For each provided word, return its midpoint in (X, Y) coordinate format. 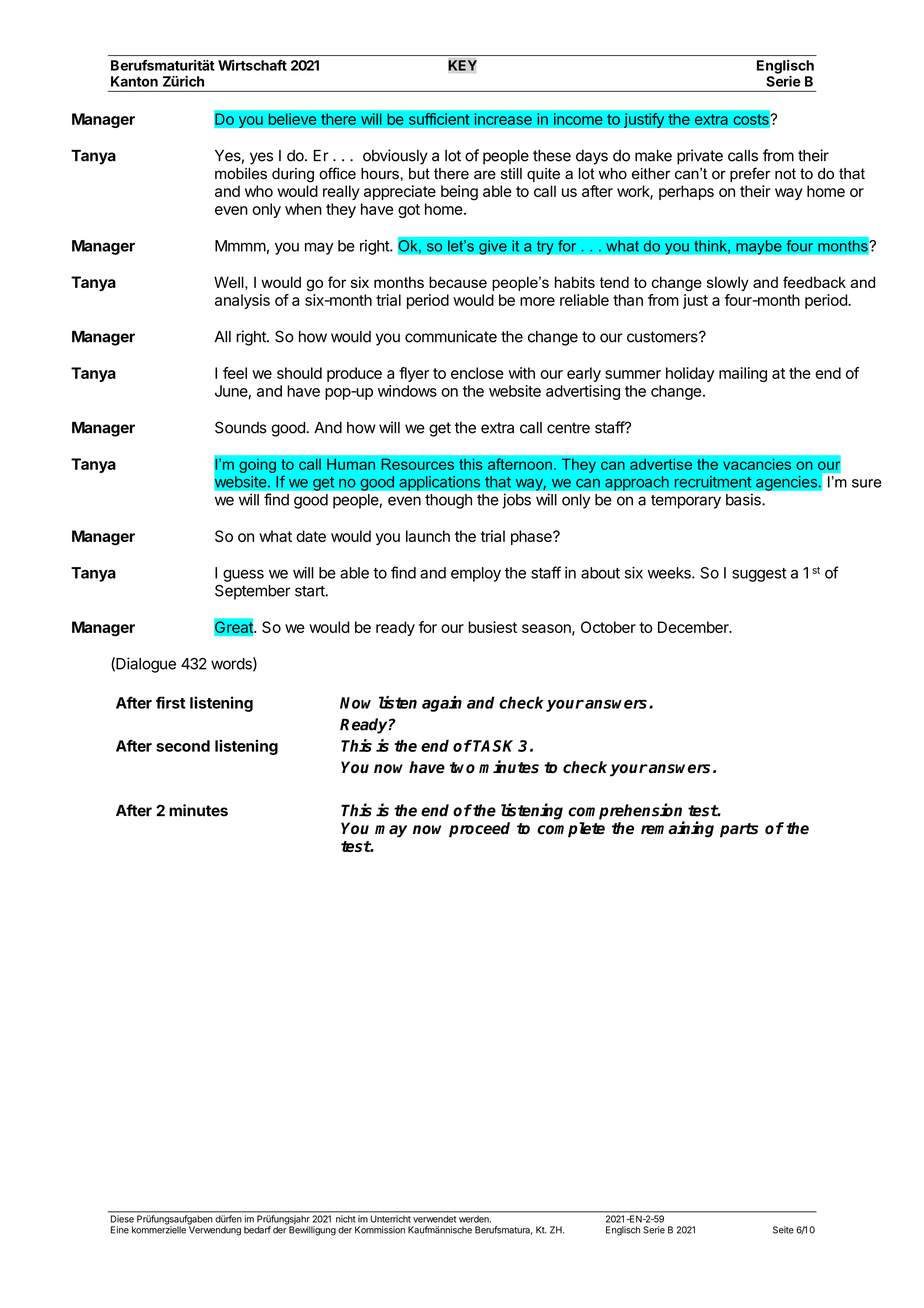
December (694, 627)
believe (292, 118)
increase (503, 119)
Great (234, 627)
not (785, 174)
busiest (492, 627)
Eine (120, 1230)
